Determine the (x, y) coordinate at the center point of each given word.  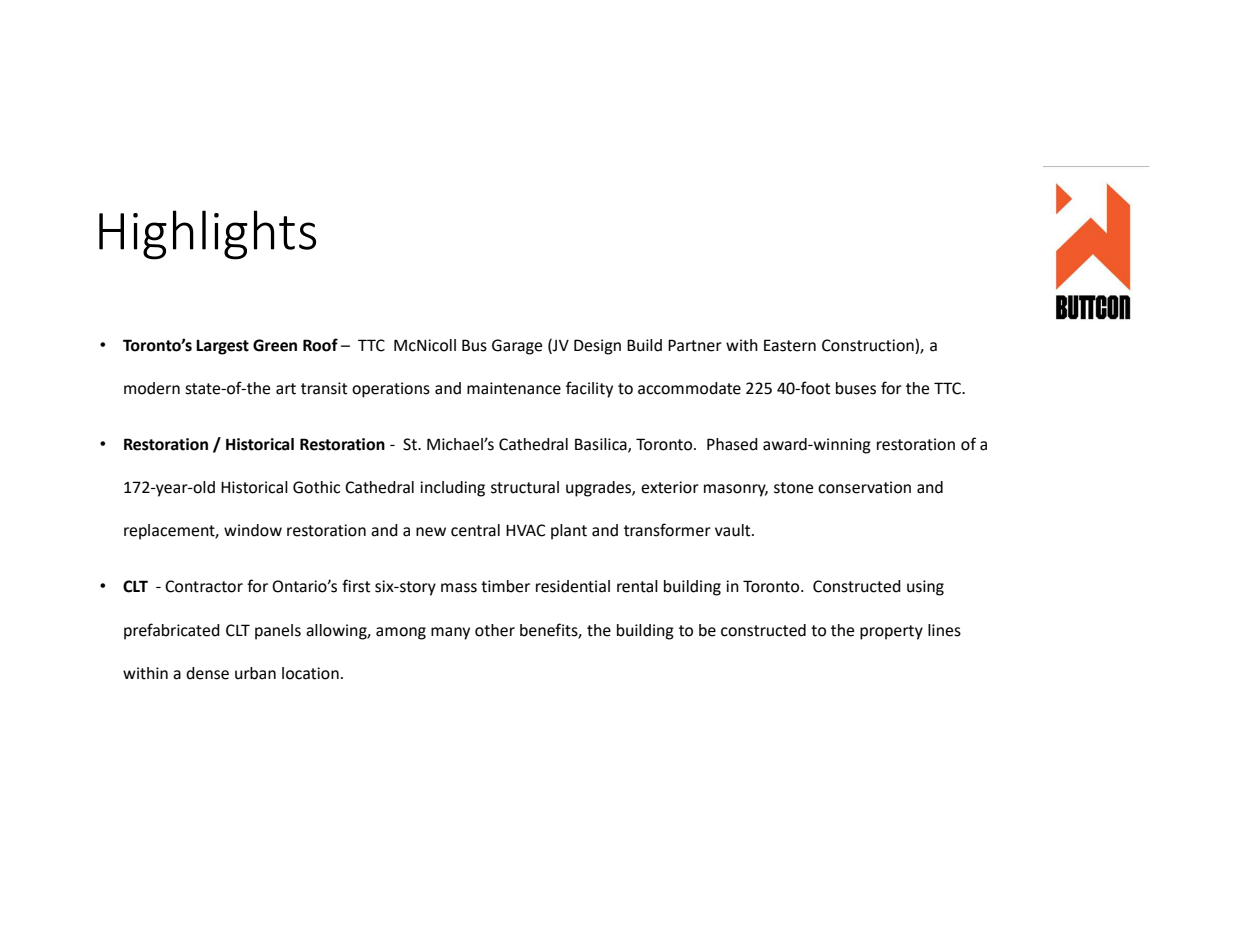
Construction (869, 346)
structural (525, 487)
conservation (864, 487)
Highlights (207, 235)
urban (255, 673)
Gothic (316, 487)
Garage (517, 347)
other (495, 630)
